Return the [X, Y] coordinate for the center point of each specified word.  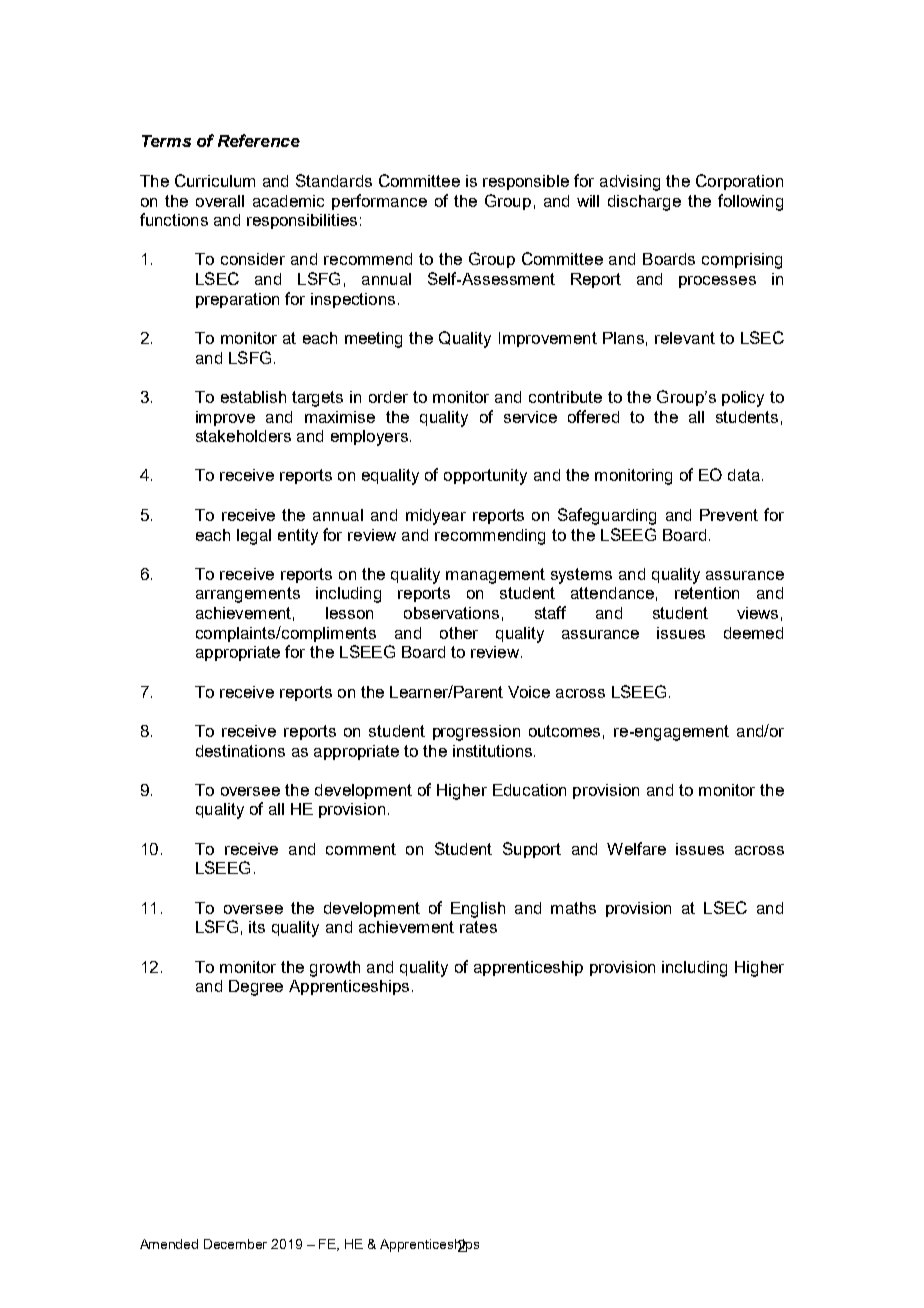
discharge [644, 203]
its [257, 927]
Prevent [729, 515]
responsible [526, 182]
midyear [436, 517]
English [478, 910]
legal [254, 537]
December [235, 1244]
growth [335, 969]
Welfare [636, 848]
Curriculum [215, 180]
